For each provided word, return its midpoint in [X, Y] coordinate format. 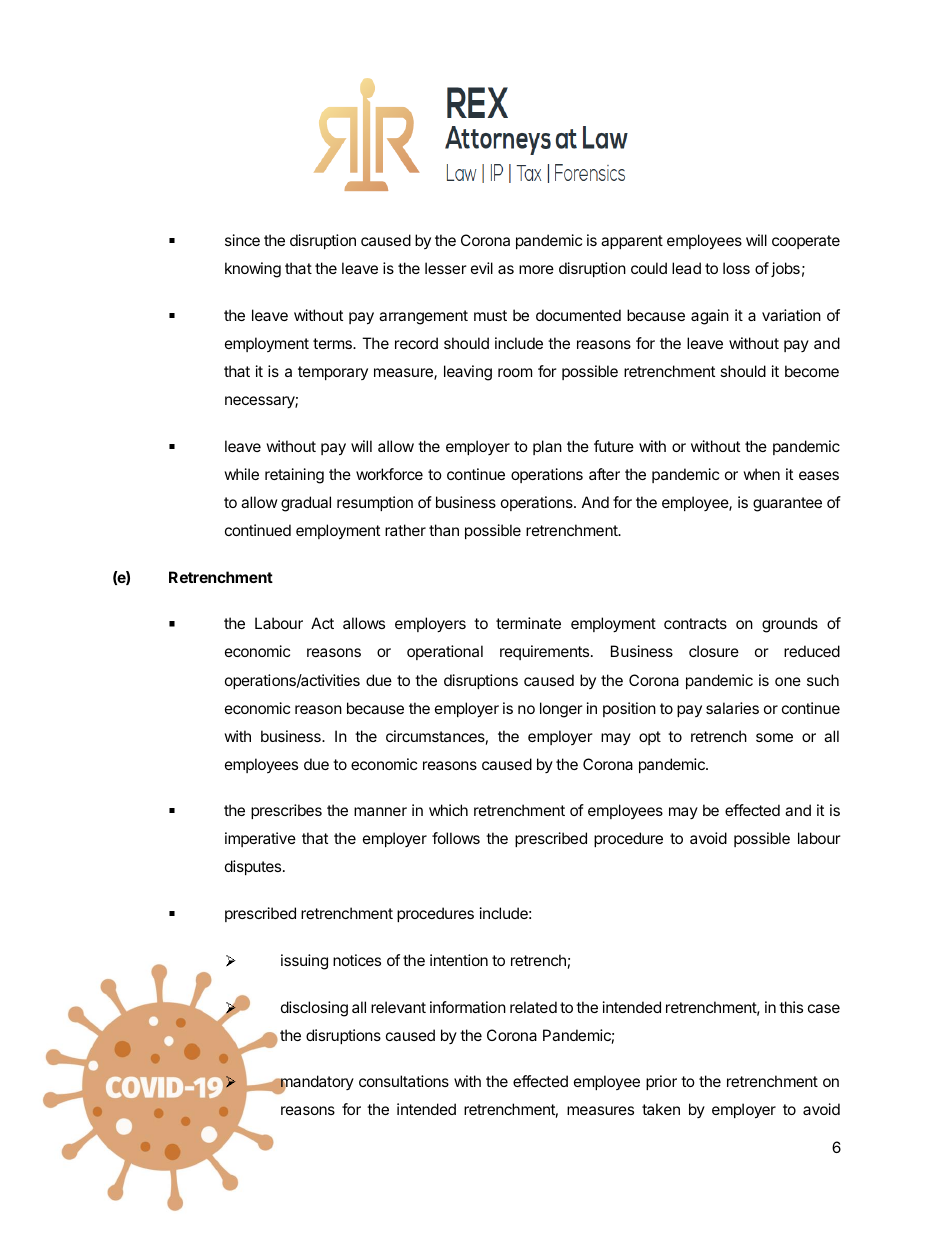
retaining [294, 476]
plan [547, 447]
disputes [254, 867]
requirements [546, 652]
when [761, 474]
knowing [253, 270]
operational [445, 652]
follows [456, 838]
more [536, 269]
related [533, 1007]
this [791, 1007]
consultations [404, 1081]
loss [736, 268]
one [788, 681]
